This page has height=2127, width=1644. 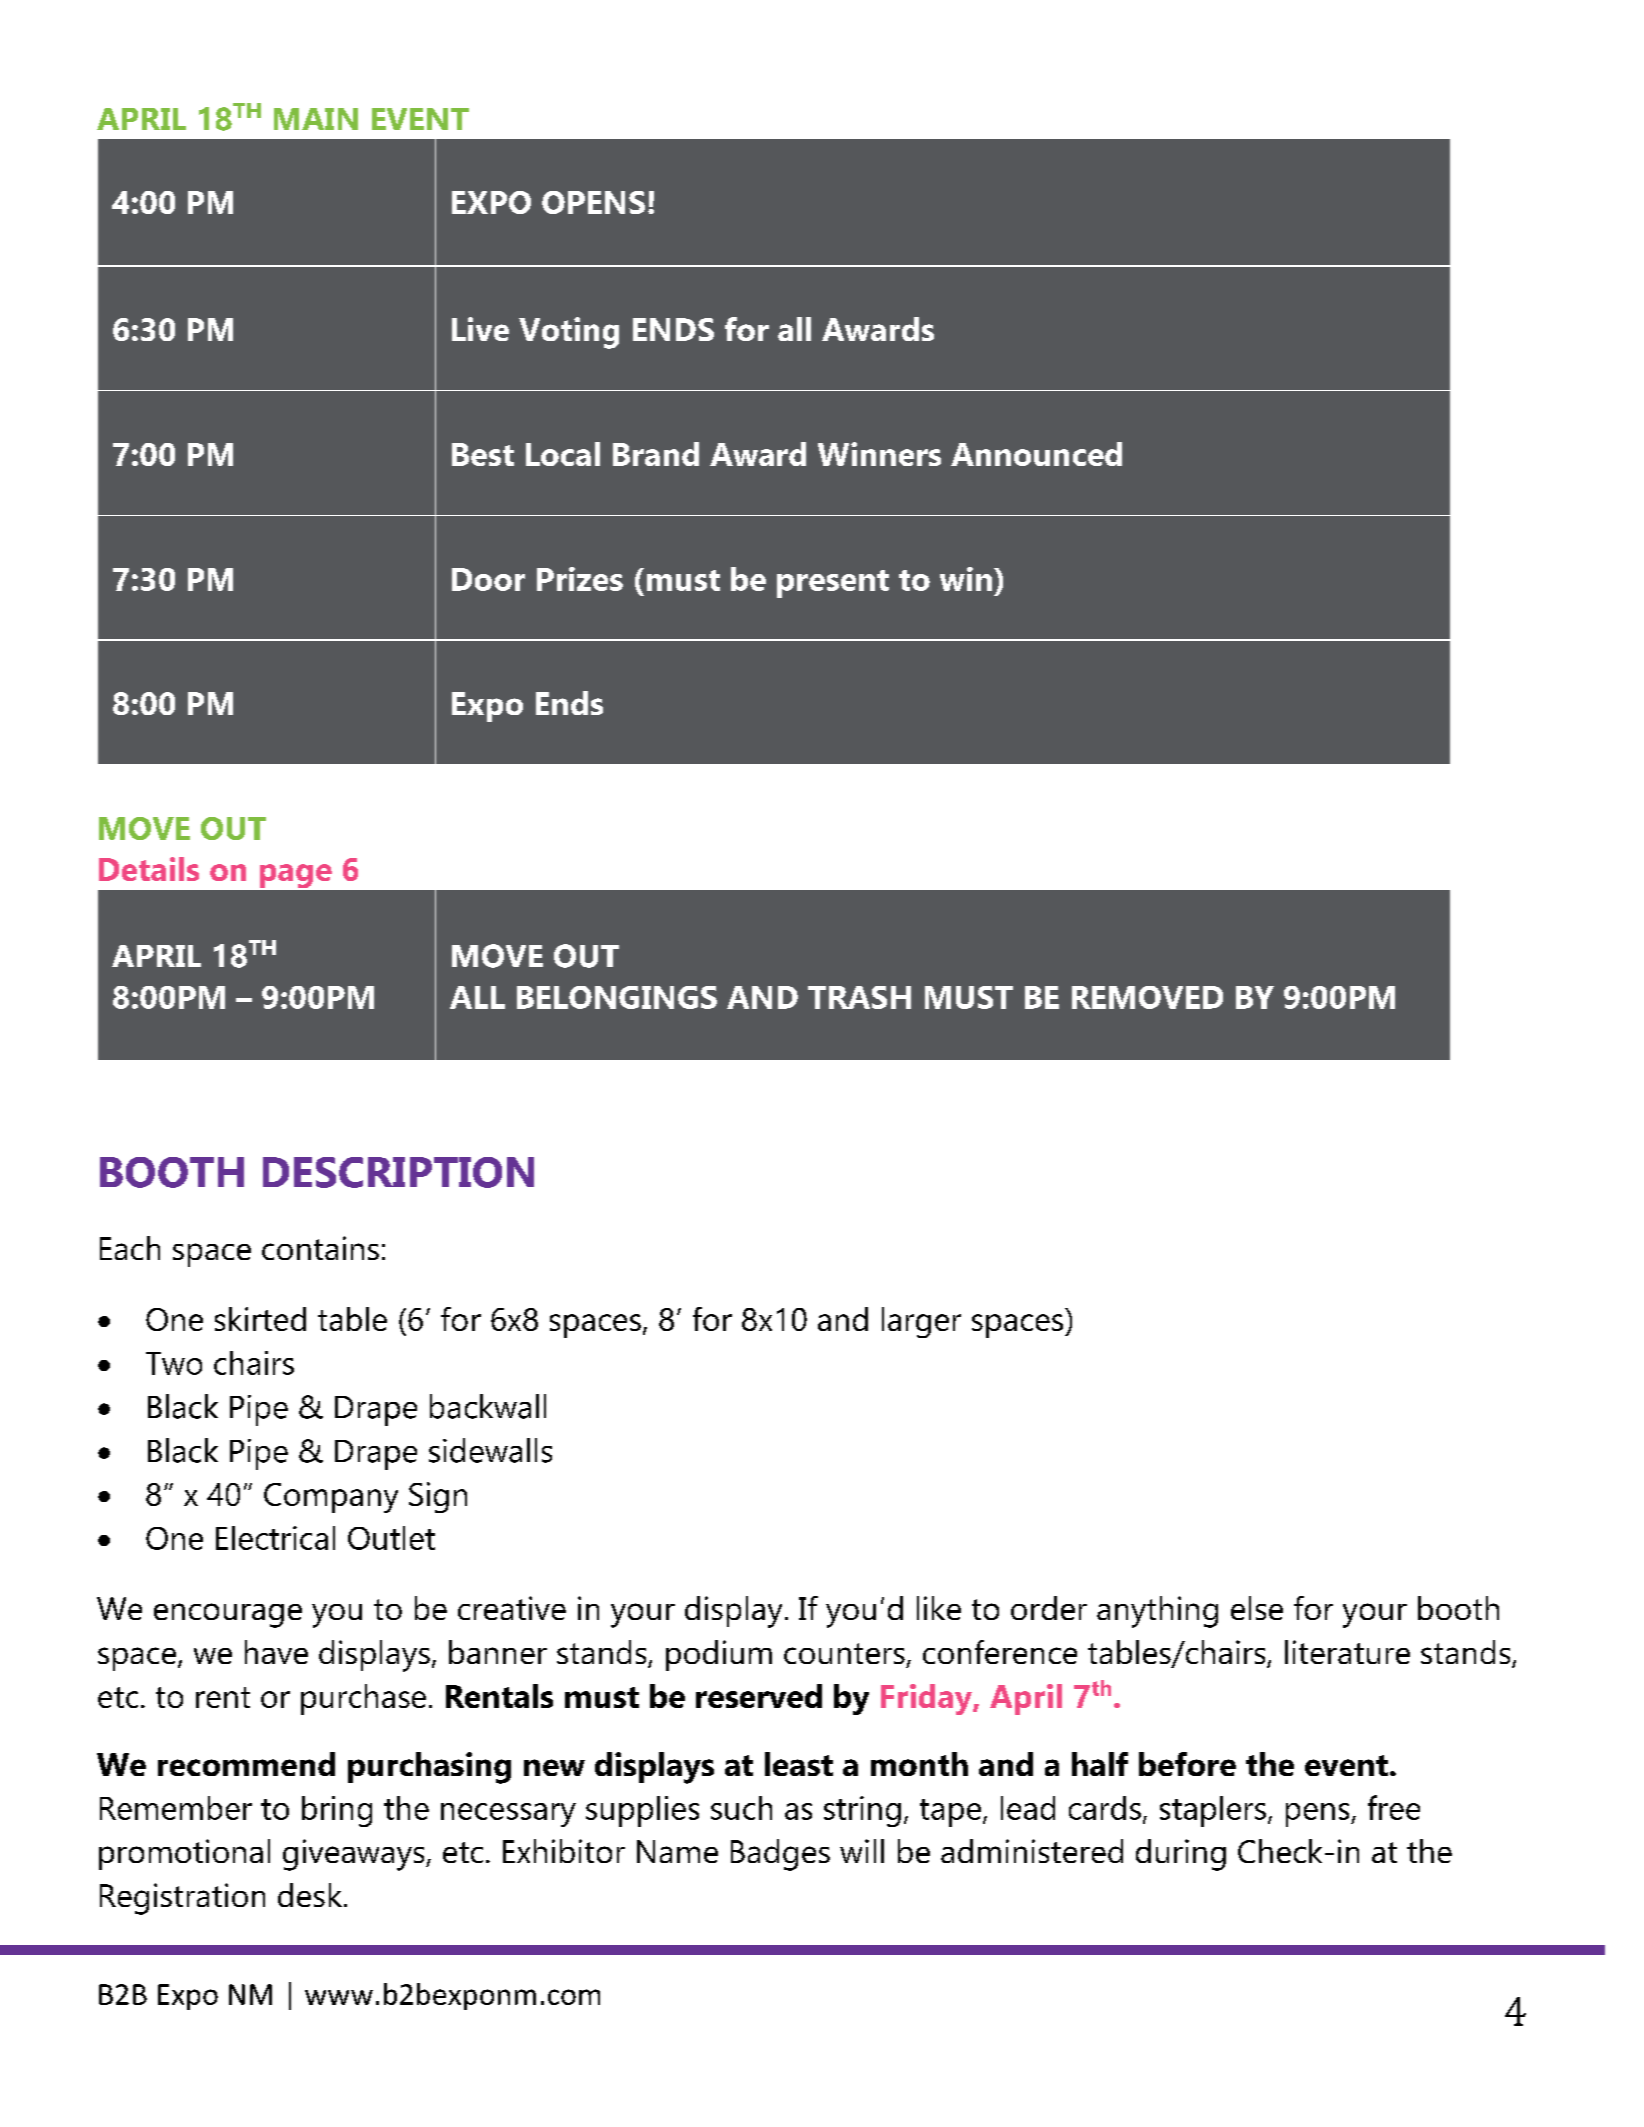 What do you see at coordinates (337, 1811) in the page?
I see `bring` at bounding box center [337, 1811].
